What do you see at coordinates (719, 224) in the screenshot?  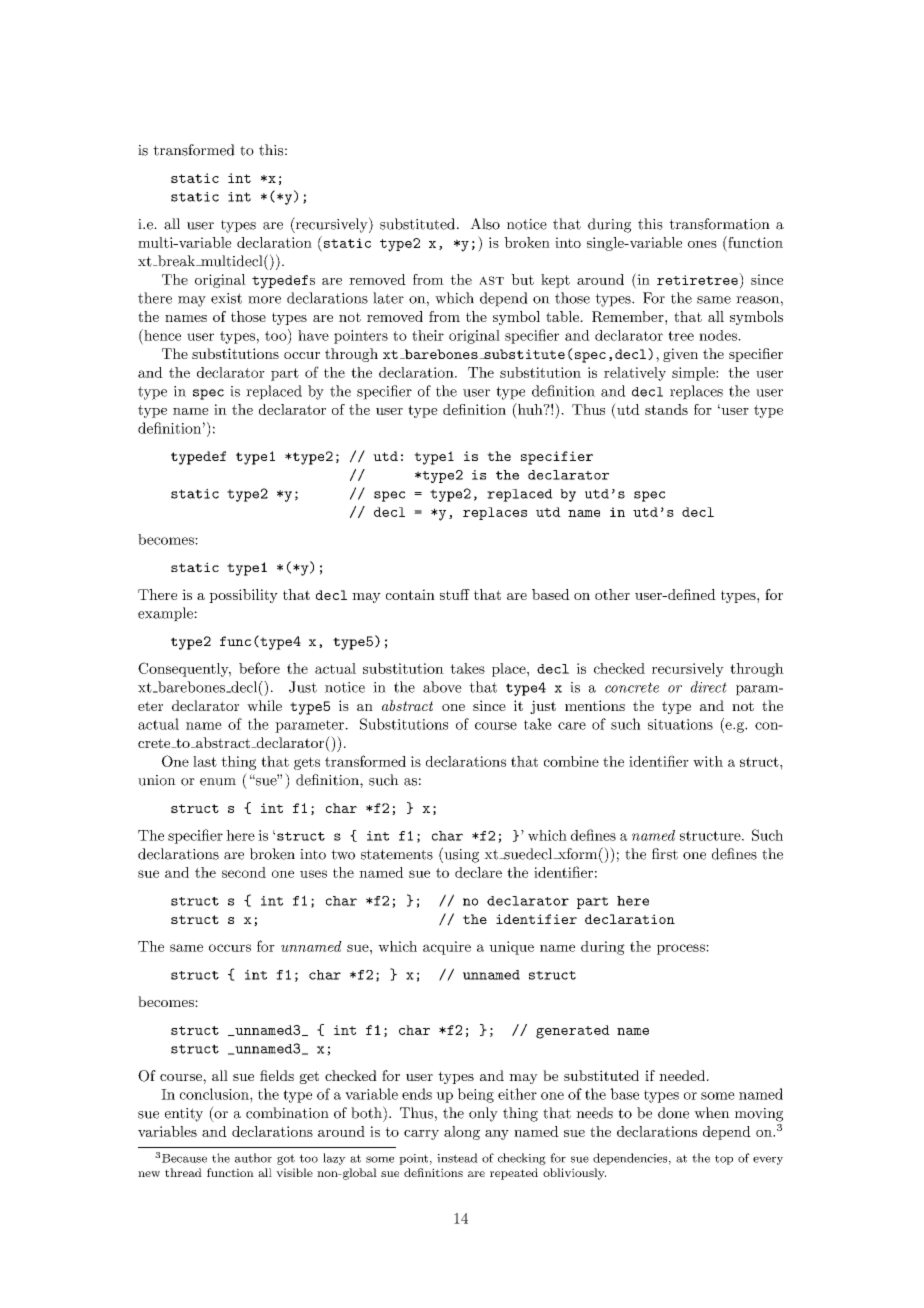 I see `transformation` at bounding box center [719, 224].
